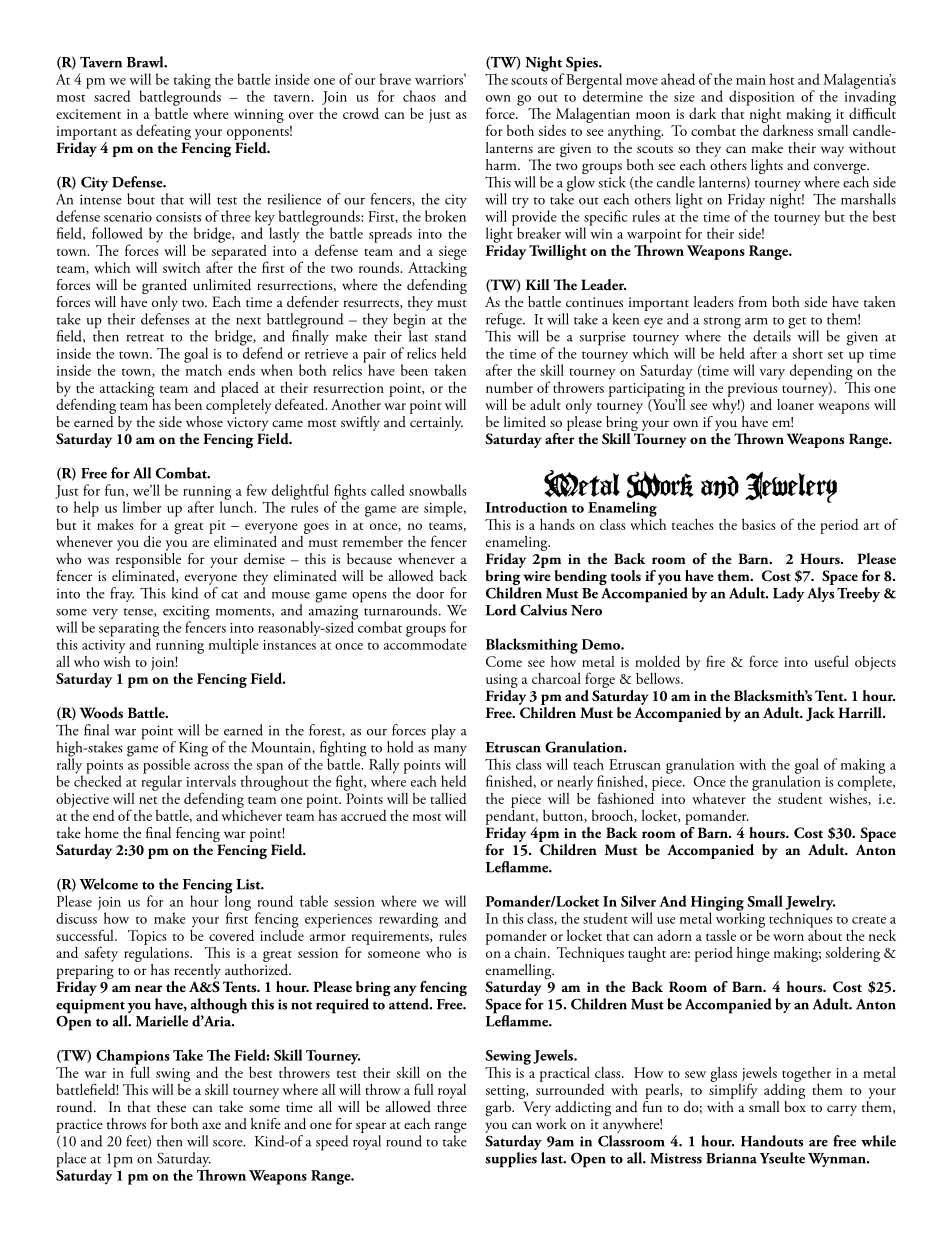 The height and width of the screenshot is (1233, 952). I want to click on garb, so click(499, 1108).
